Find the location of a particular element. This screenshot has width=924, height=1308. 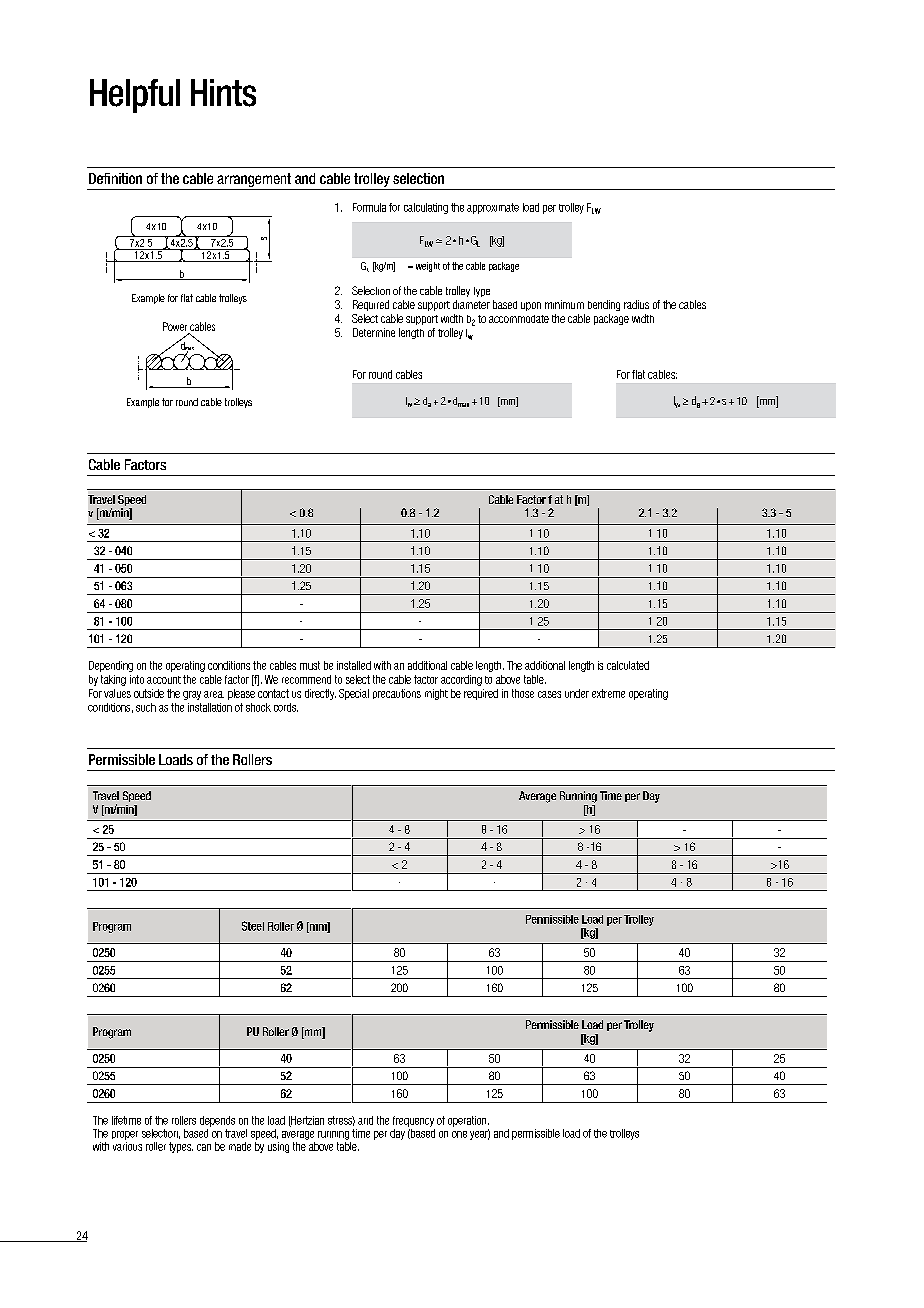

Formula is located at coordinates (369, 207).
